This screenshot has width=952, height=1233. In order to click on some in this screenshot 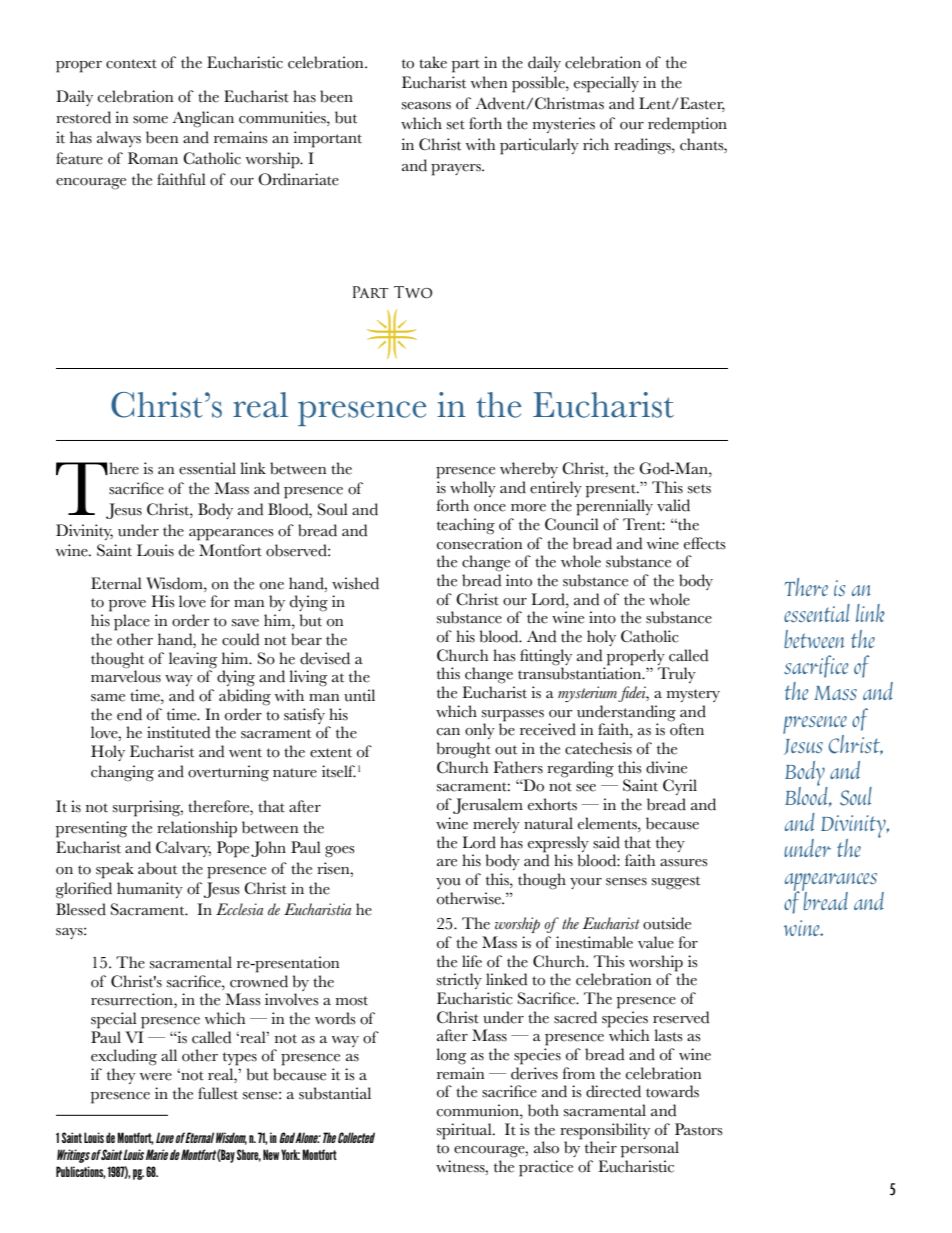, I will do `click(150, 120)`.
